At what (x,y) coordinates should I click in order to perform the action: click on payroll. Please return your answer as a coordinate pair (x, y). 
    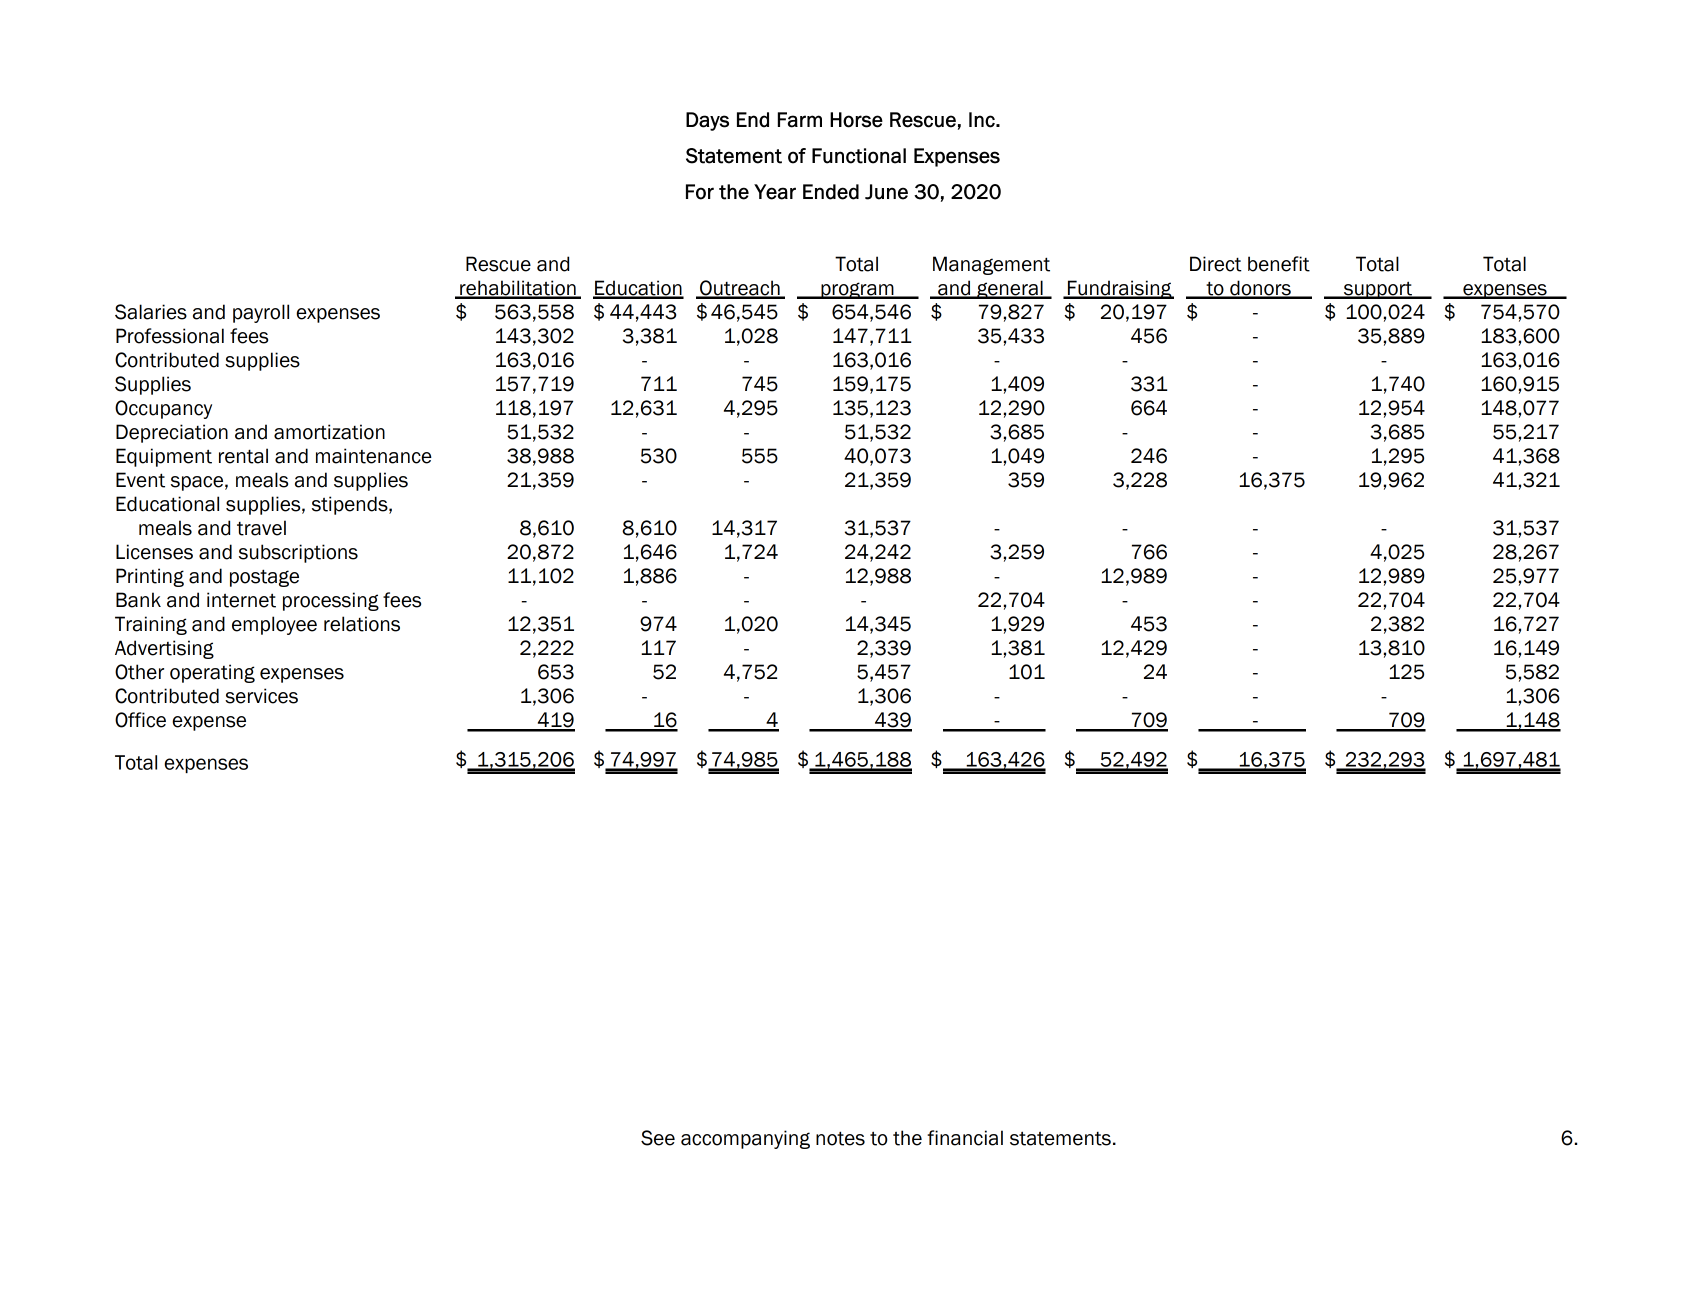
    Looking at the image, I should click on (261, 313).
